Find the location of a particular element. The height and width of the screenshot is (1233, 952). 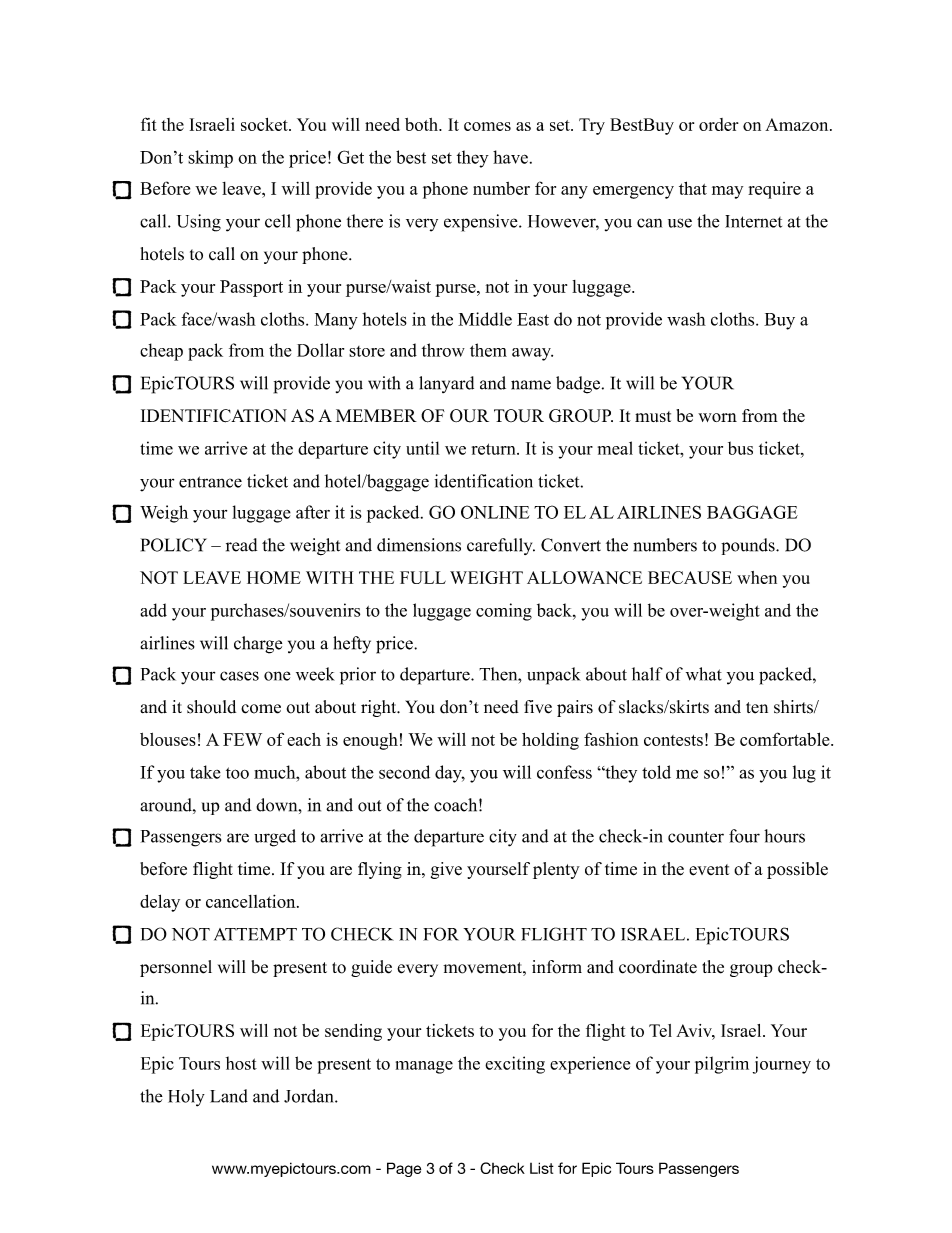

skimp is located at coordinates (210, 159).
